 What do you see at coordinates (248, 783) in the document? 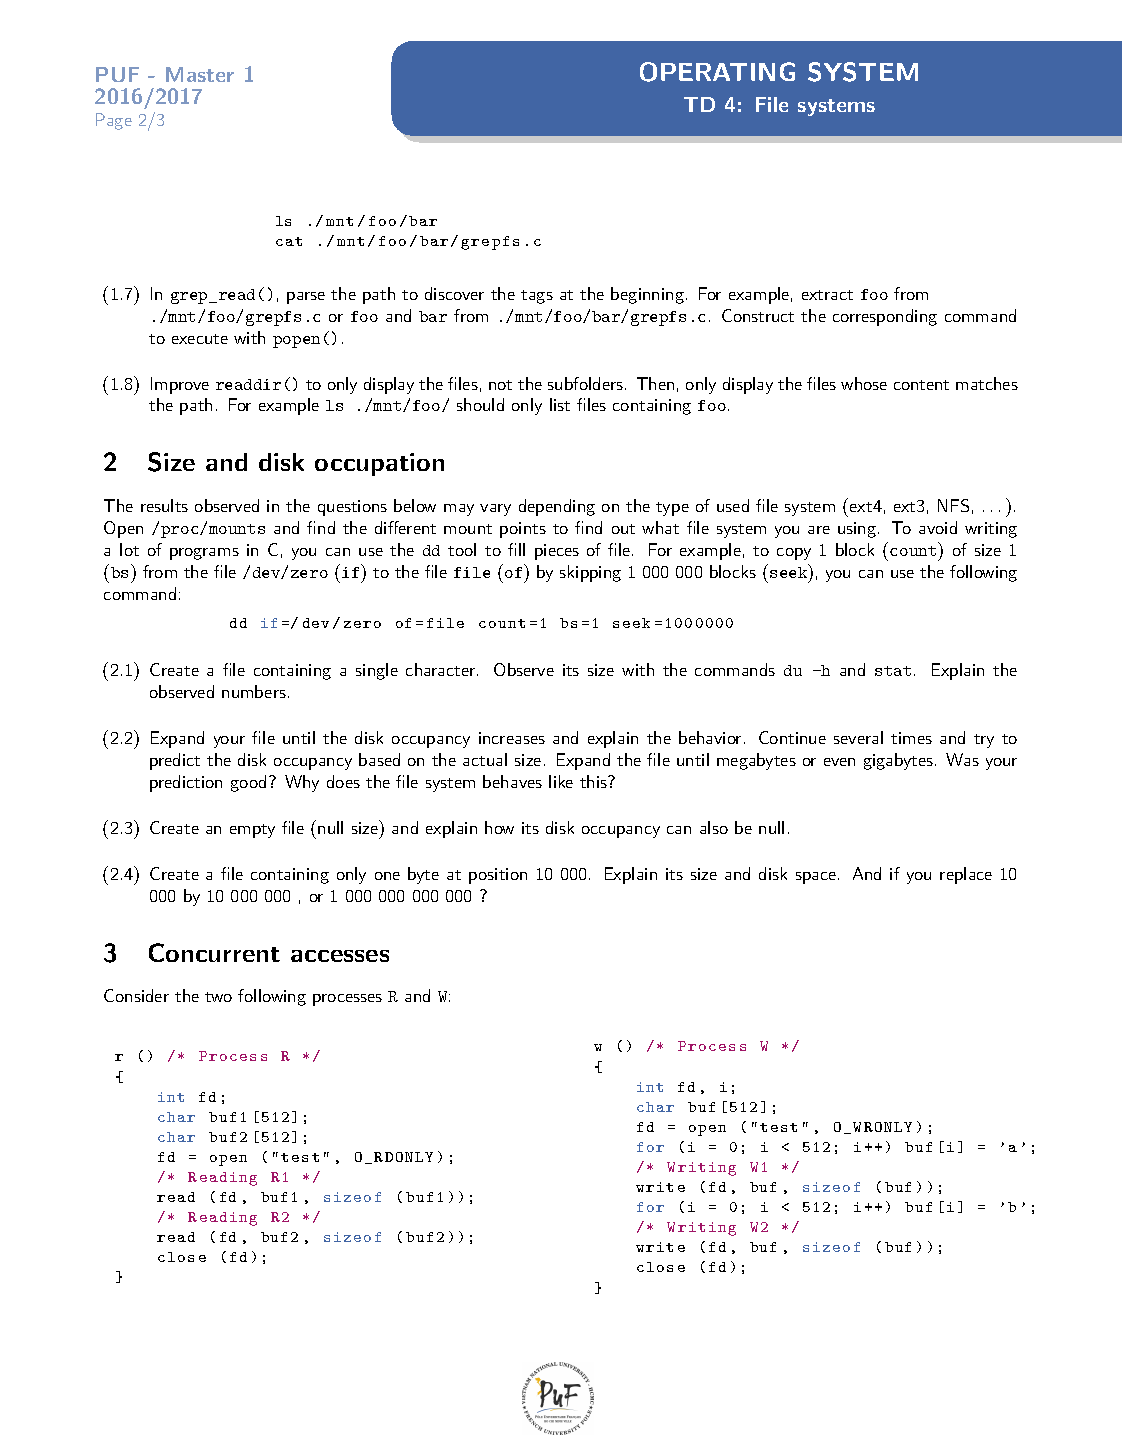
I see `good` at bounding box center [248, 783].
